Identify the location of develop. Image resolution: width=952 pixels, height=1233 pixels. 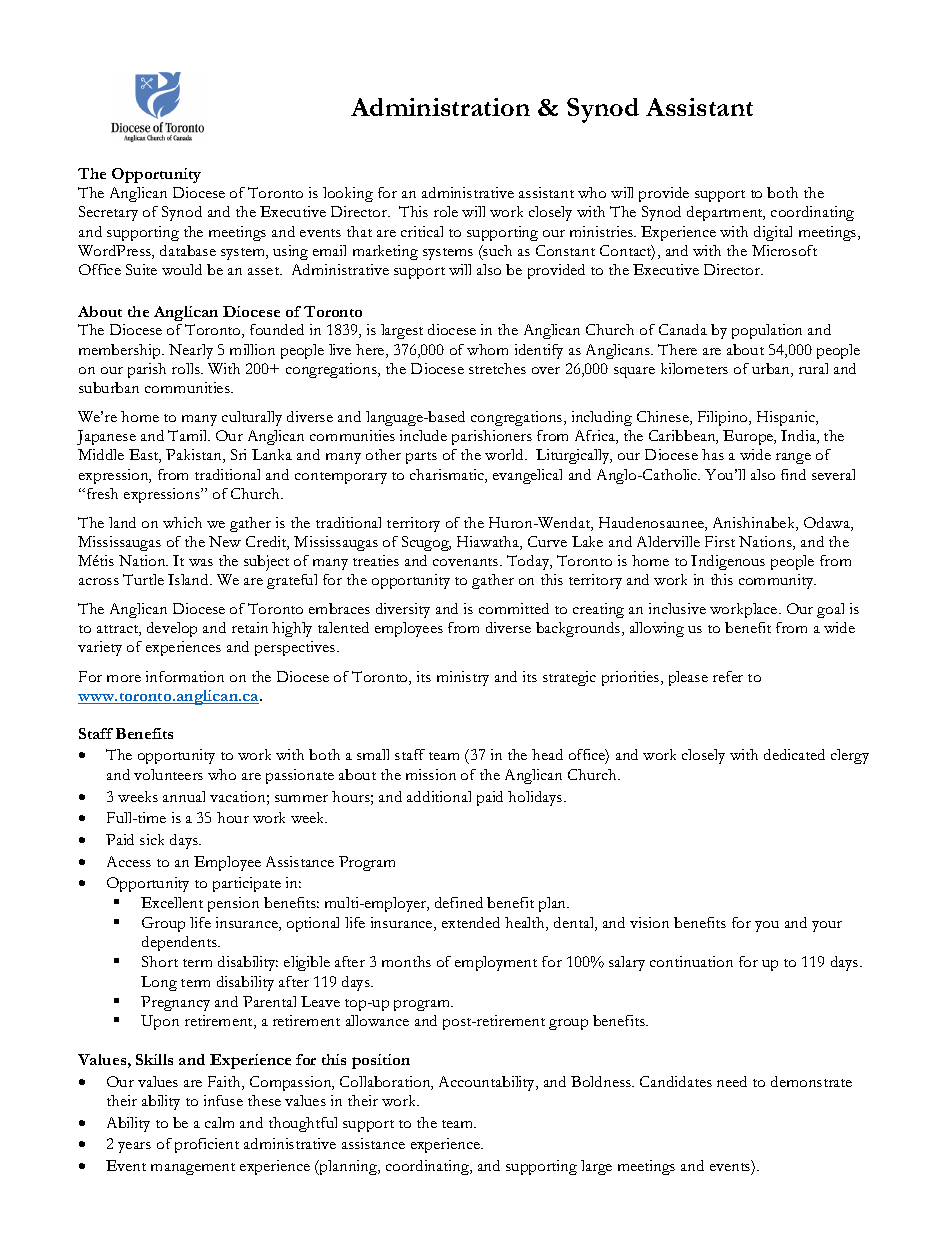
(172, 629).
